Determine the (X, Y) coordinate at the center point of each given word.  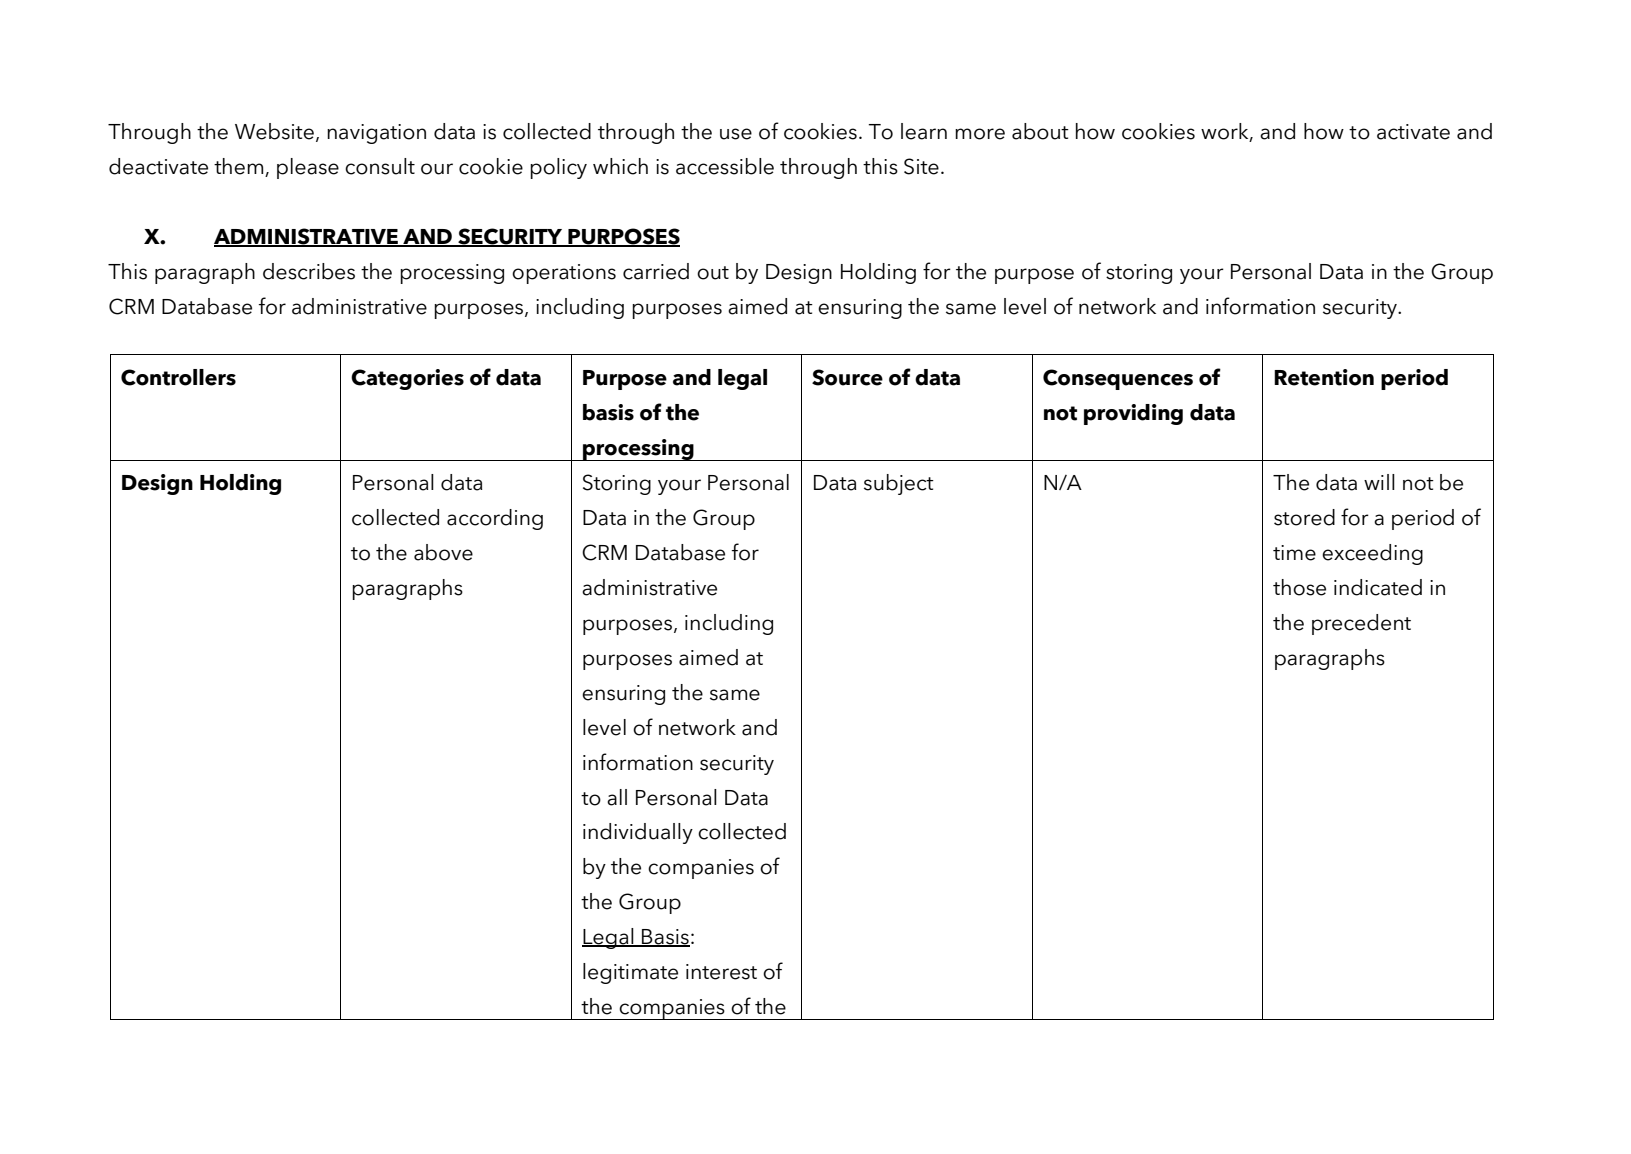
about (1040, 131)
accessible (725, 166)
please (308, 168)
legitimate (630, 973)
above (443, 552)
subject (899, 484)
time (1294, 553)
